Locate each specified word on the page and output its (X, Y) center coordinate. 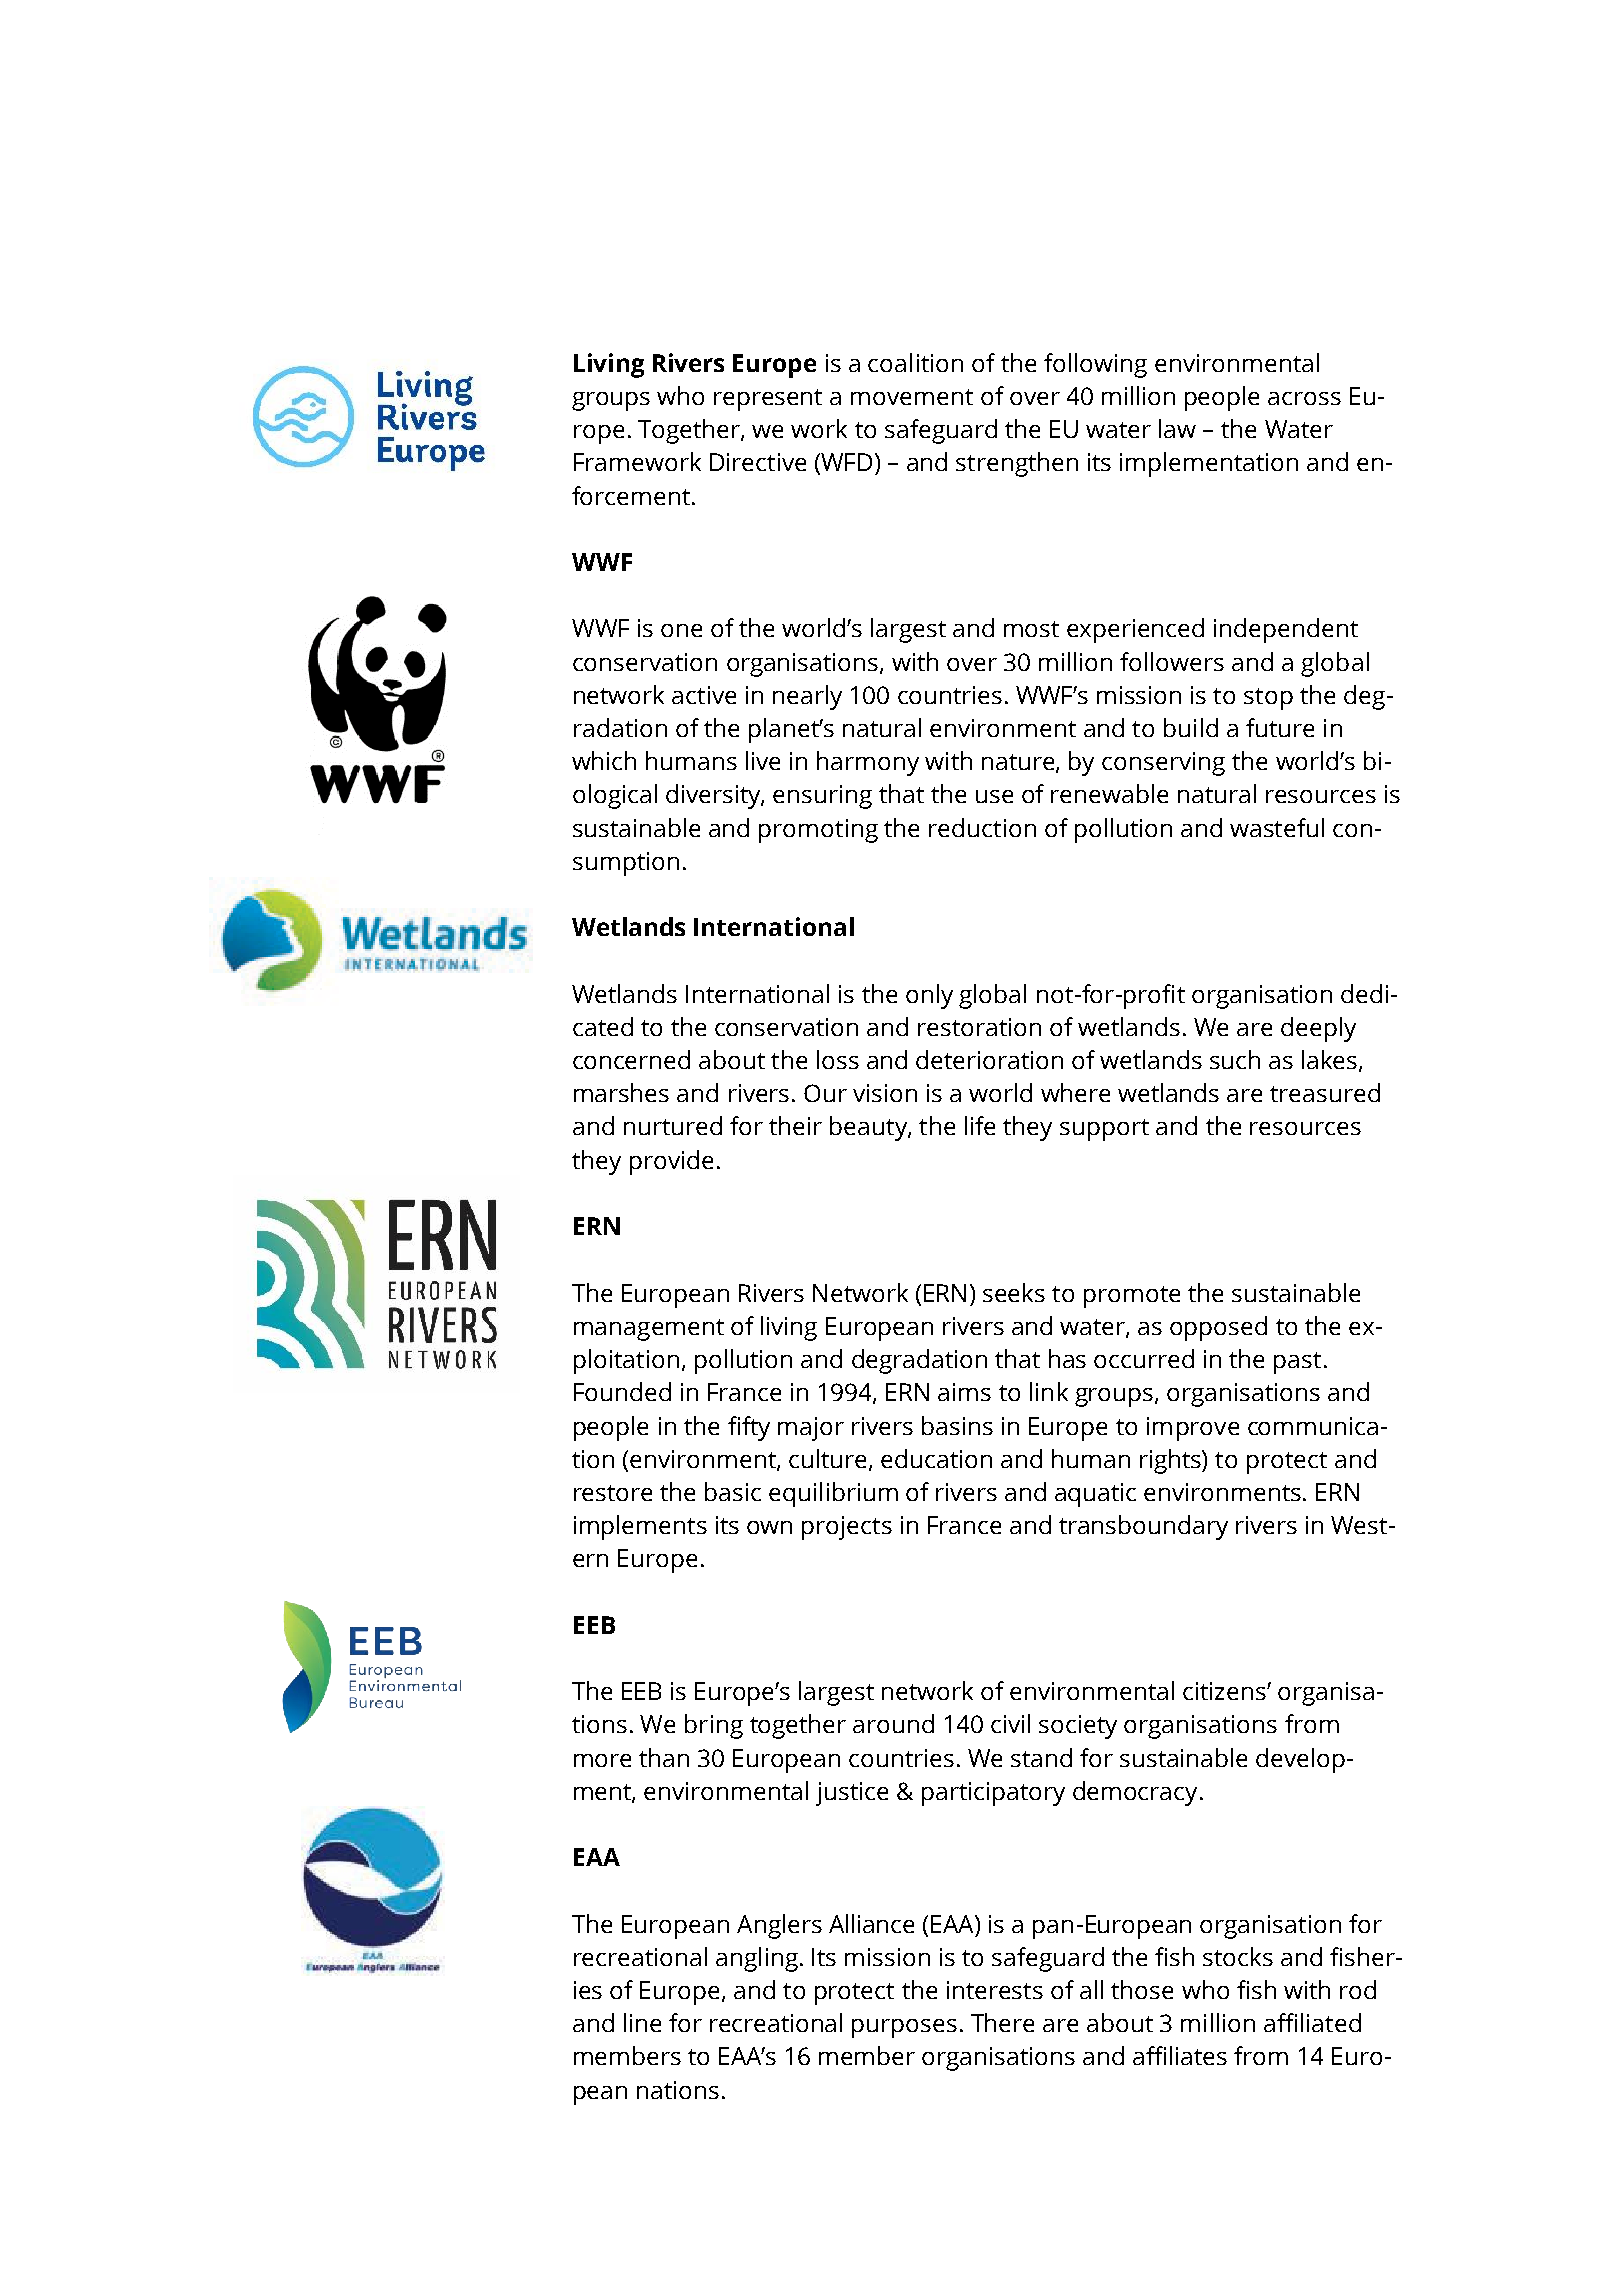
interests (995, 1990)
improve (1193, 1429)
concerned (631, 1059)
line (642, 2022)
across (1304, 398)
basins (957, 1425)
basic (733, 1491)
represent (768, 400)
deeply (1318, 1029)
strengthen (1017, 464)
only (929, 996)
